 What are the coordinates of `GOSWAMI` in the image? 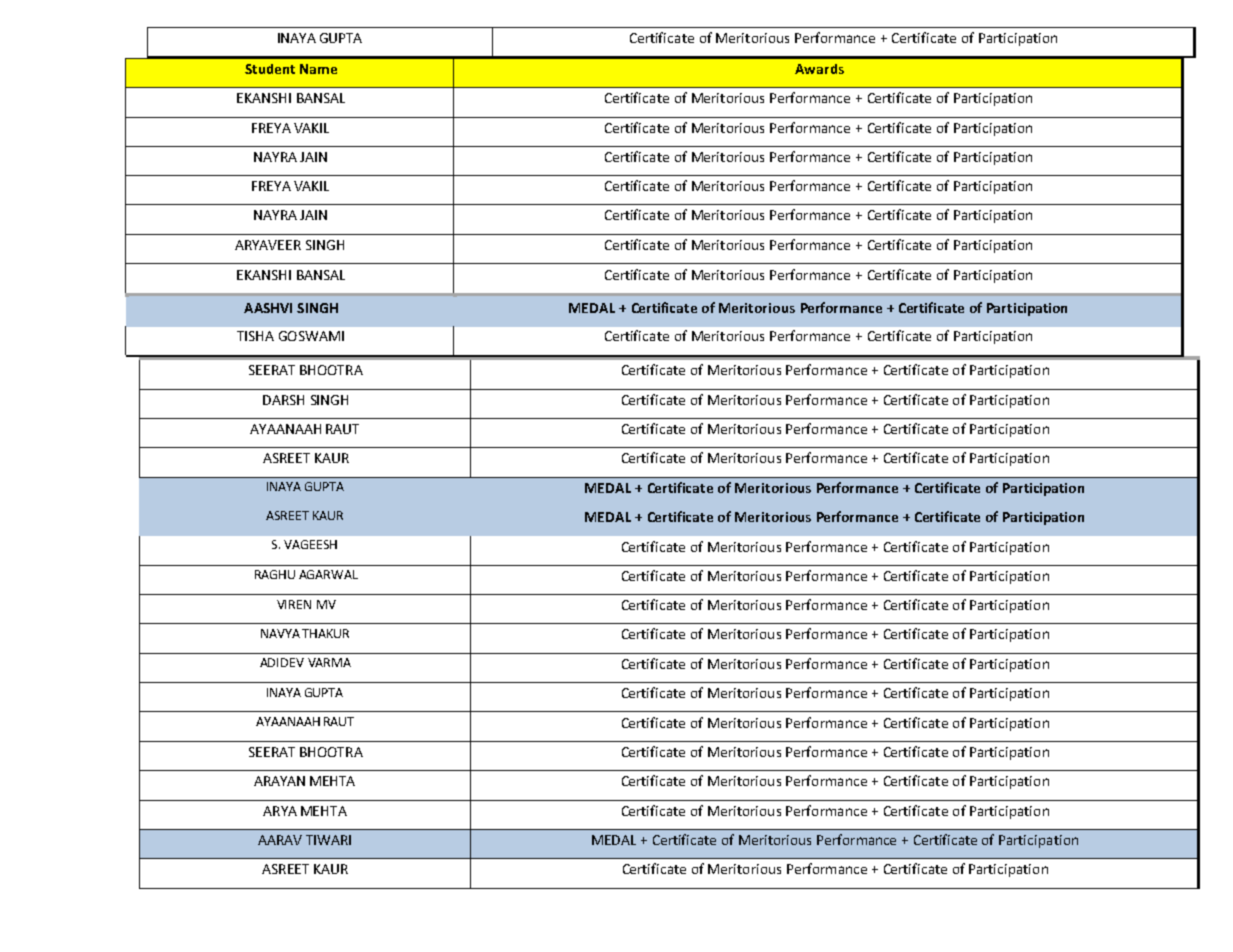 It's located at (311, 336).
